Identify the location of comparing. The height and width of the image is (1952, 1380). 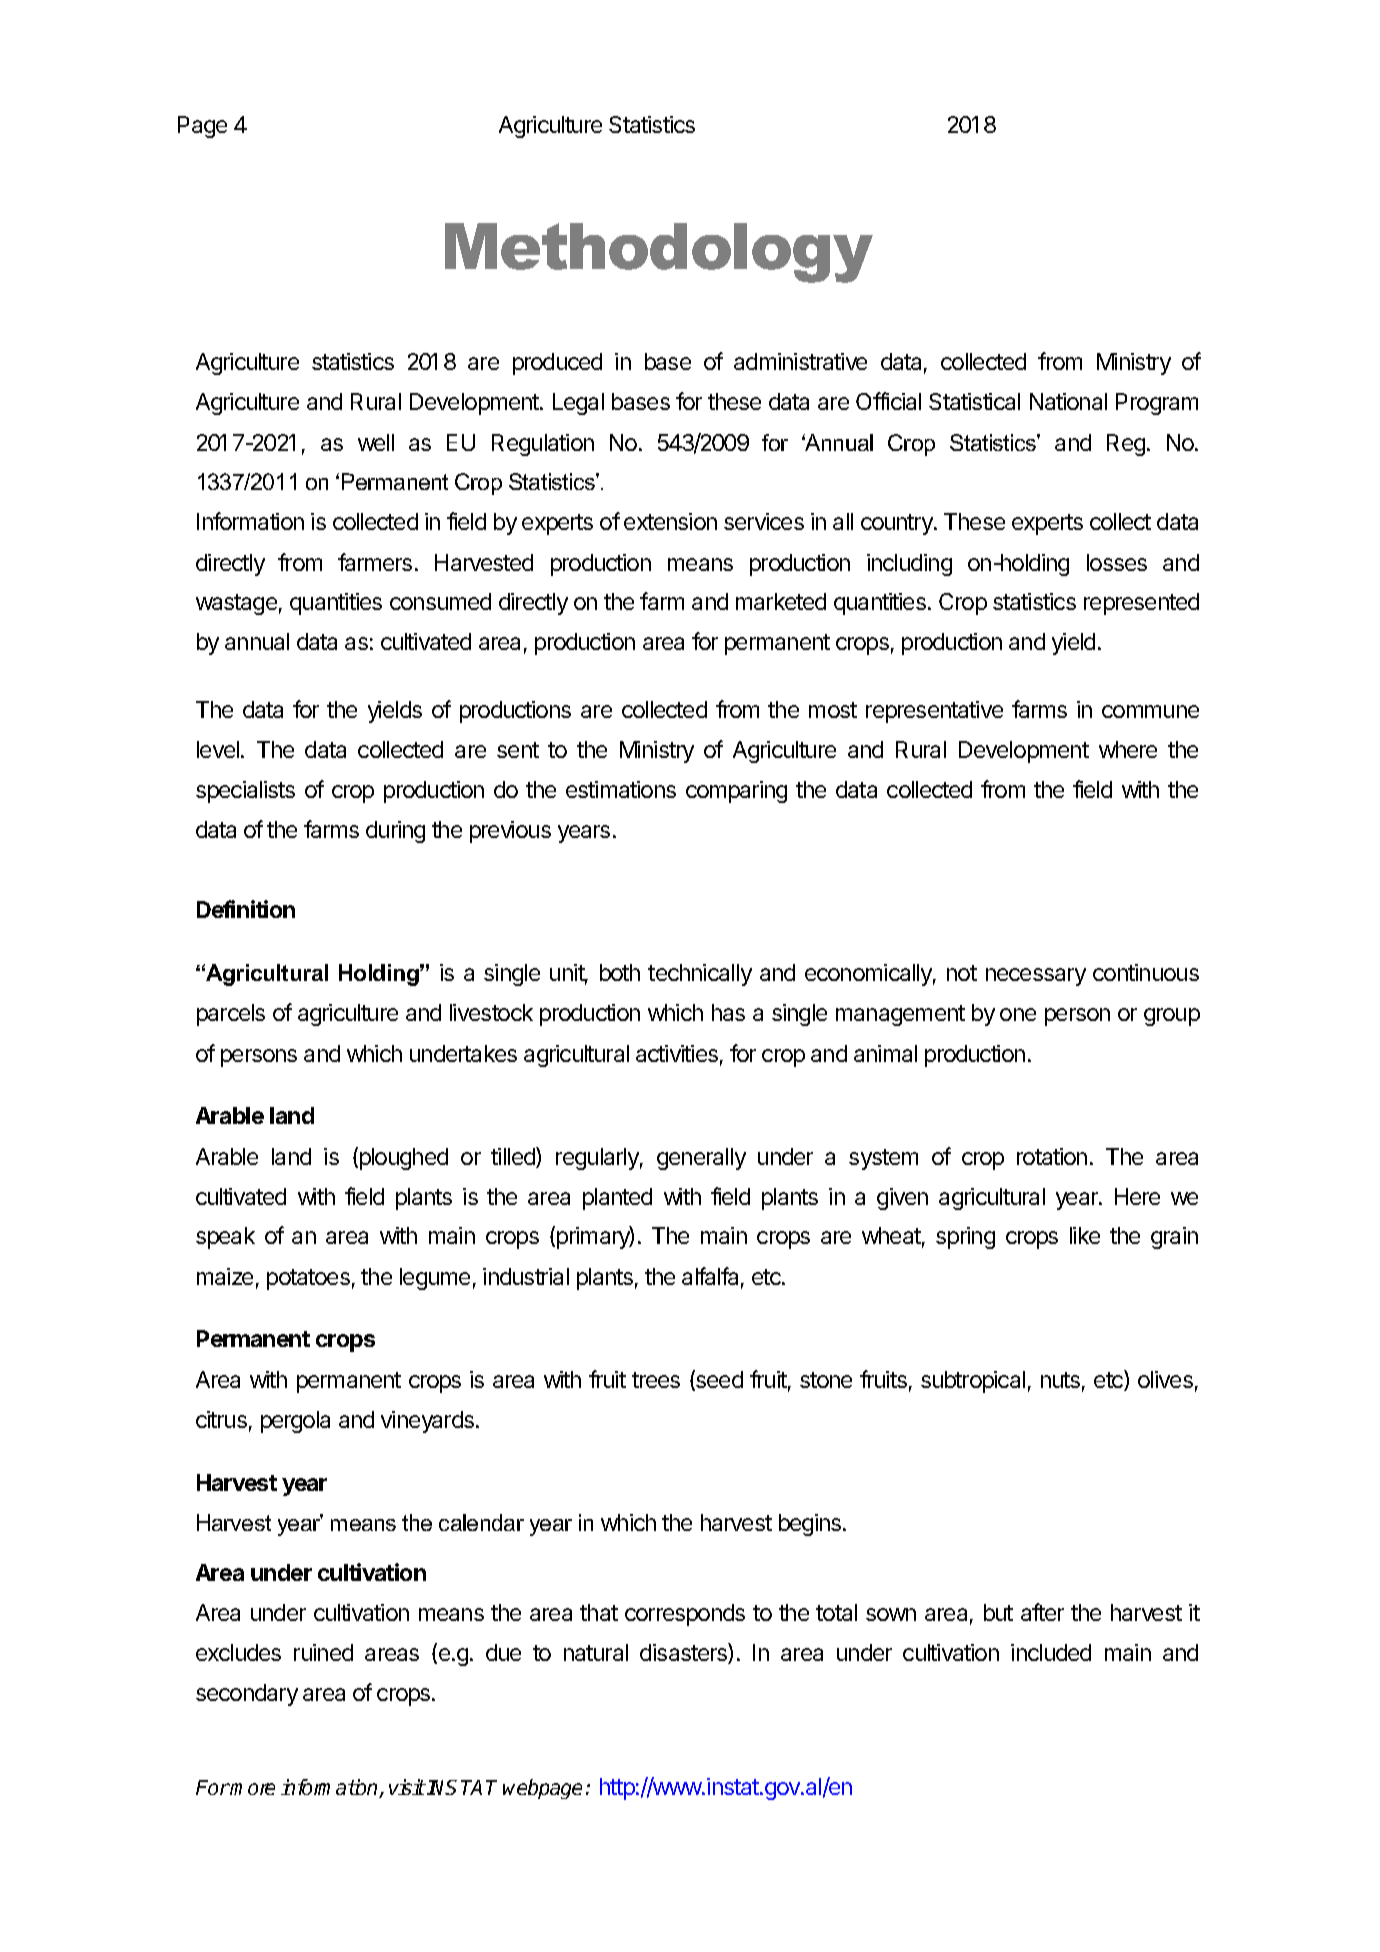
(736, 792).
